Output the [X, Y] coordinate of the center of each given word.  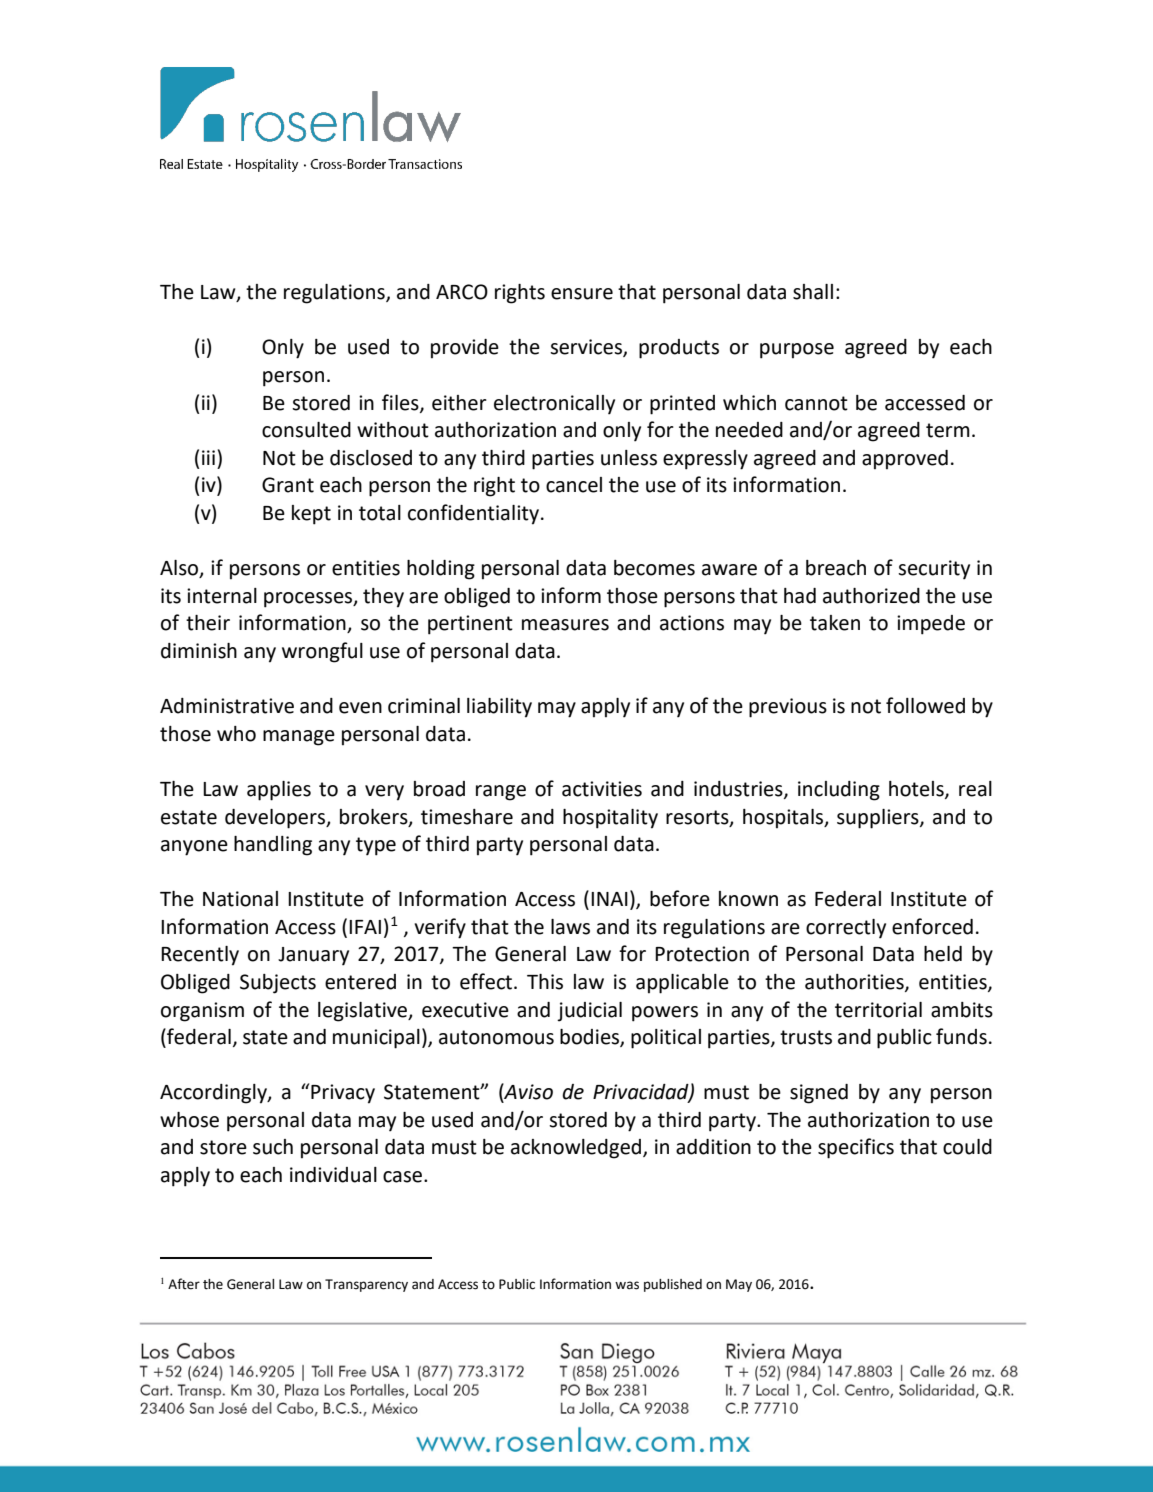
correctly [846, 929]
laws [570, 927]
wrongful [322, 652]
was [627, 1285]
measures [565, 625]
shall [813, 292]
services [587, 348]
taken [835, 623]
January [313, 956]
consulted [306, 430]
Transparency [366, 1285]
